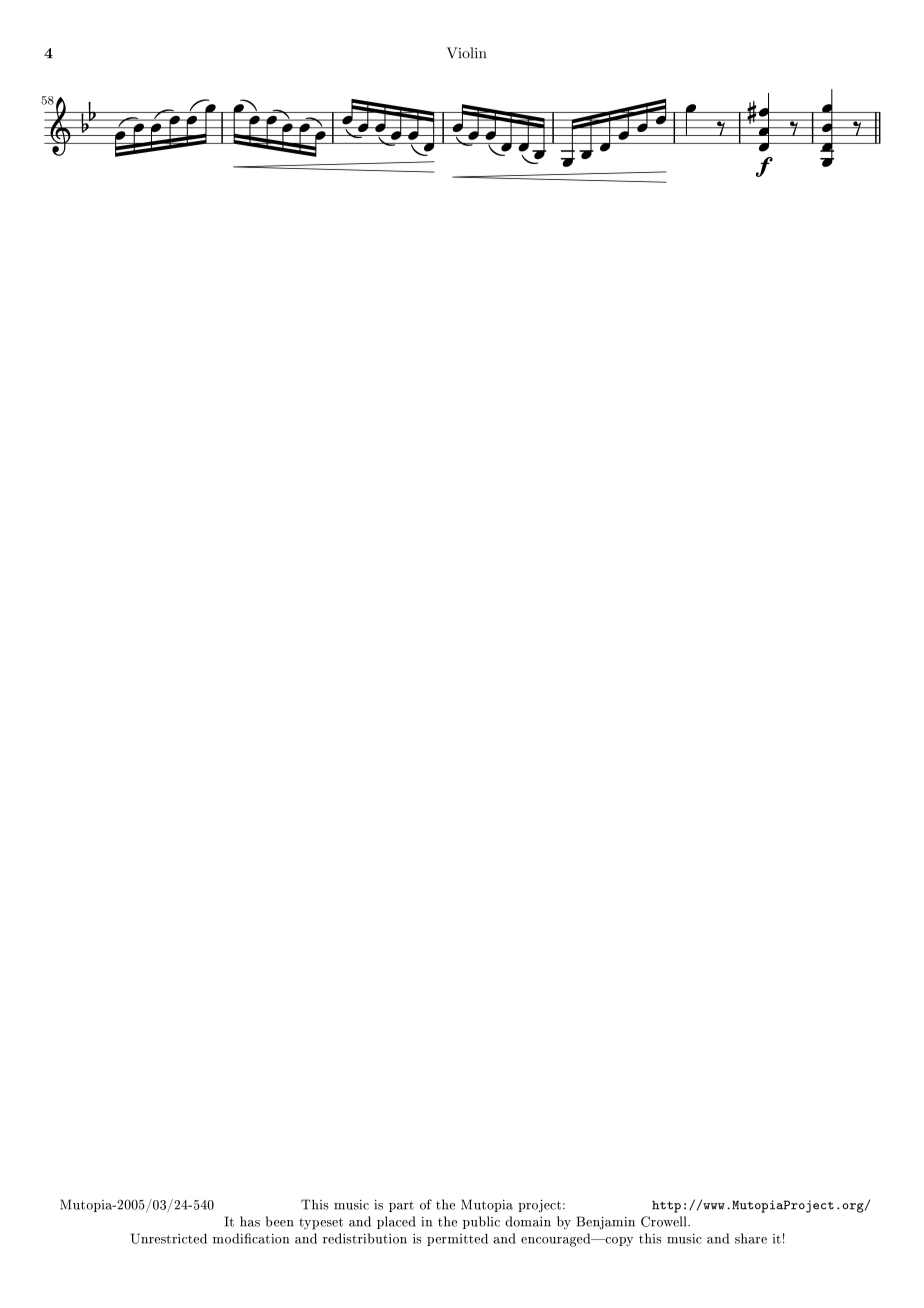 The height and width of the document is (1308, 924). What do you see at coordinates (457, 1239) in the document?
I see `permitted` at bounding box center [457, 1239].
